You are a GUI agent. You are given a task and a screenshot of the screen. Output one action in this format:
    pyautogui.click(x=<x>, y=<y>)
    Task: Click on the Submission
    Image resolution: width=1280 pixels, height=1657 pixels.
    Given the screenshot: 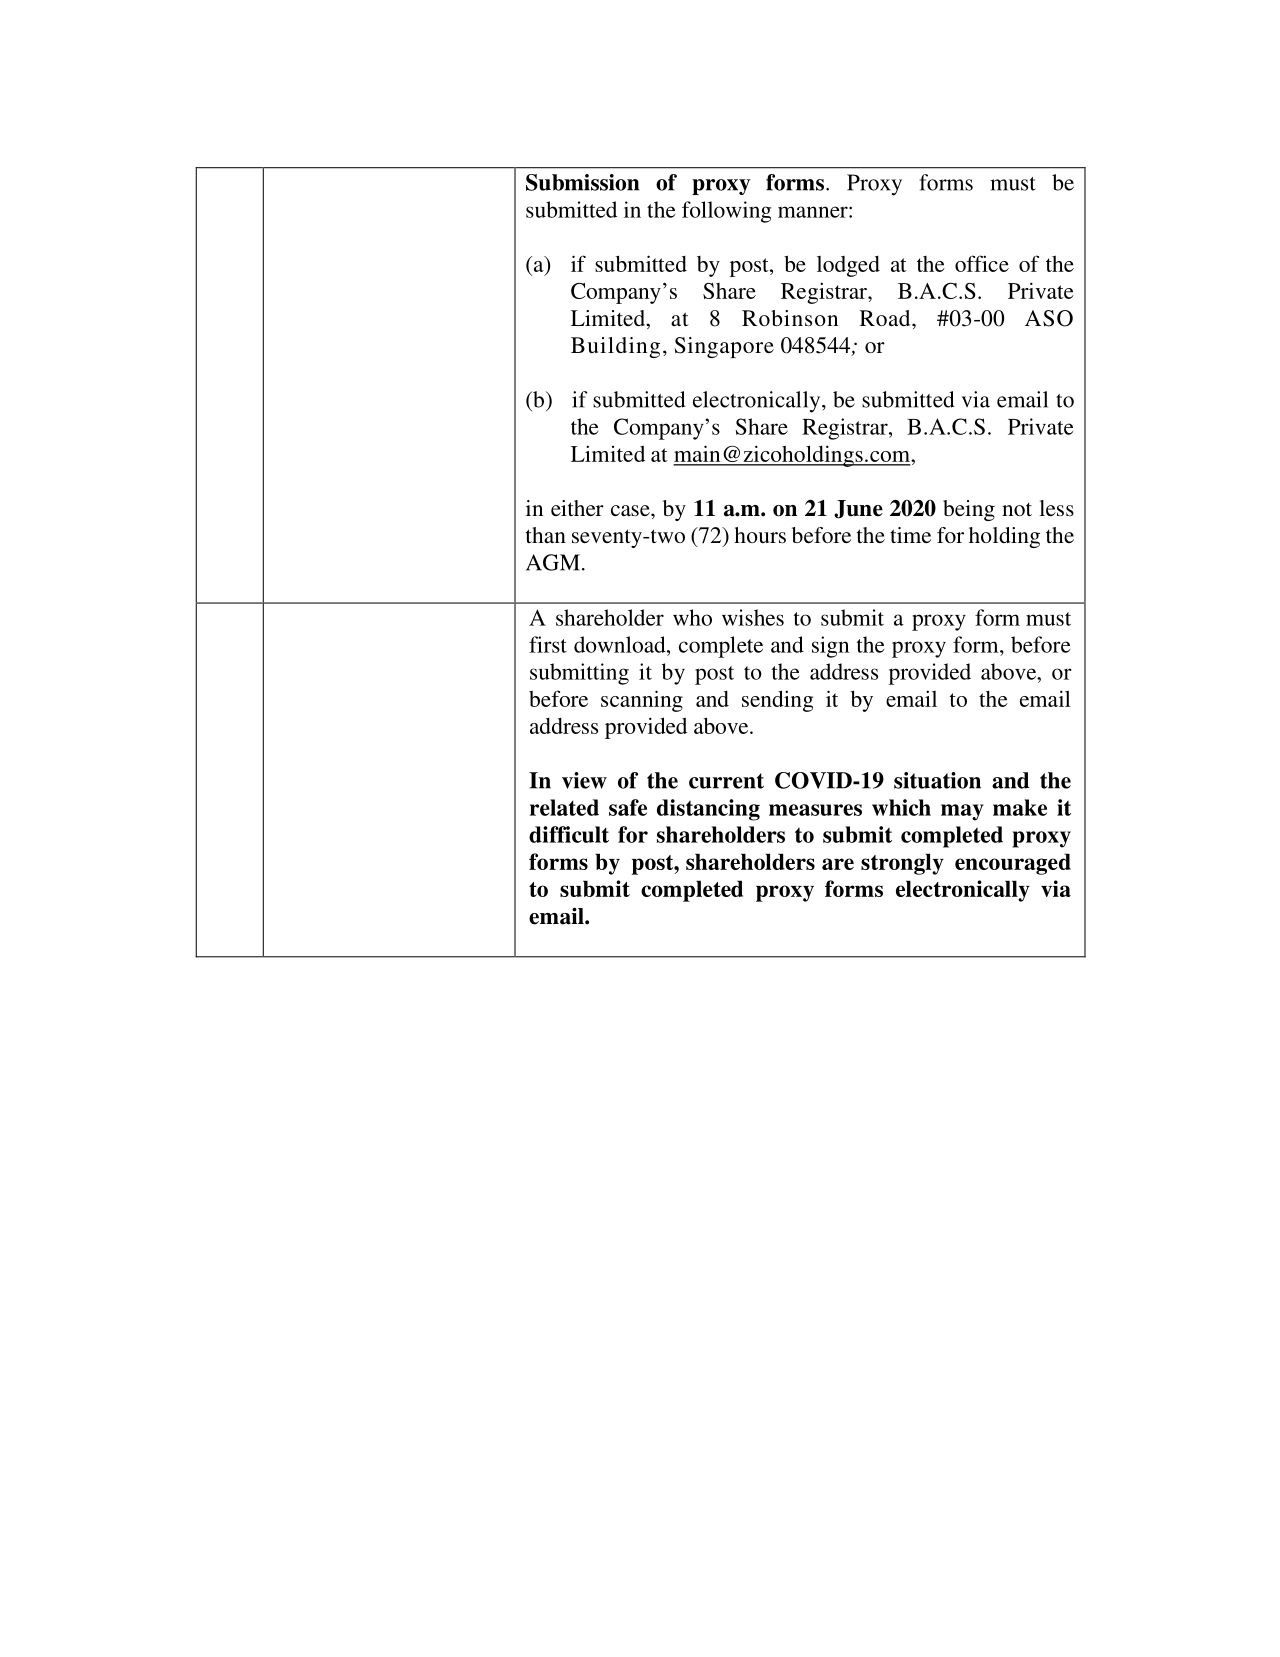 What is the action you would take?
    pyautogui.click(x=582, y=182)
